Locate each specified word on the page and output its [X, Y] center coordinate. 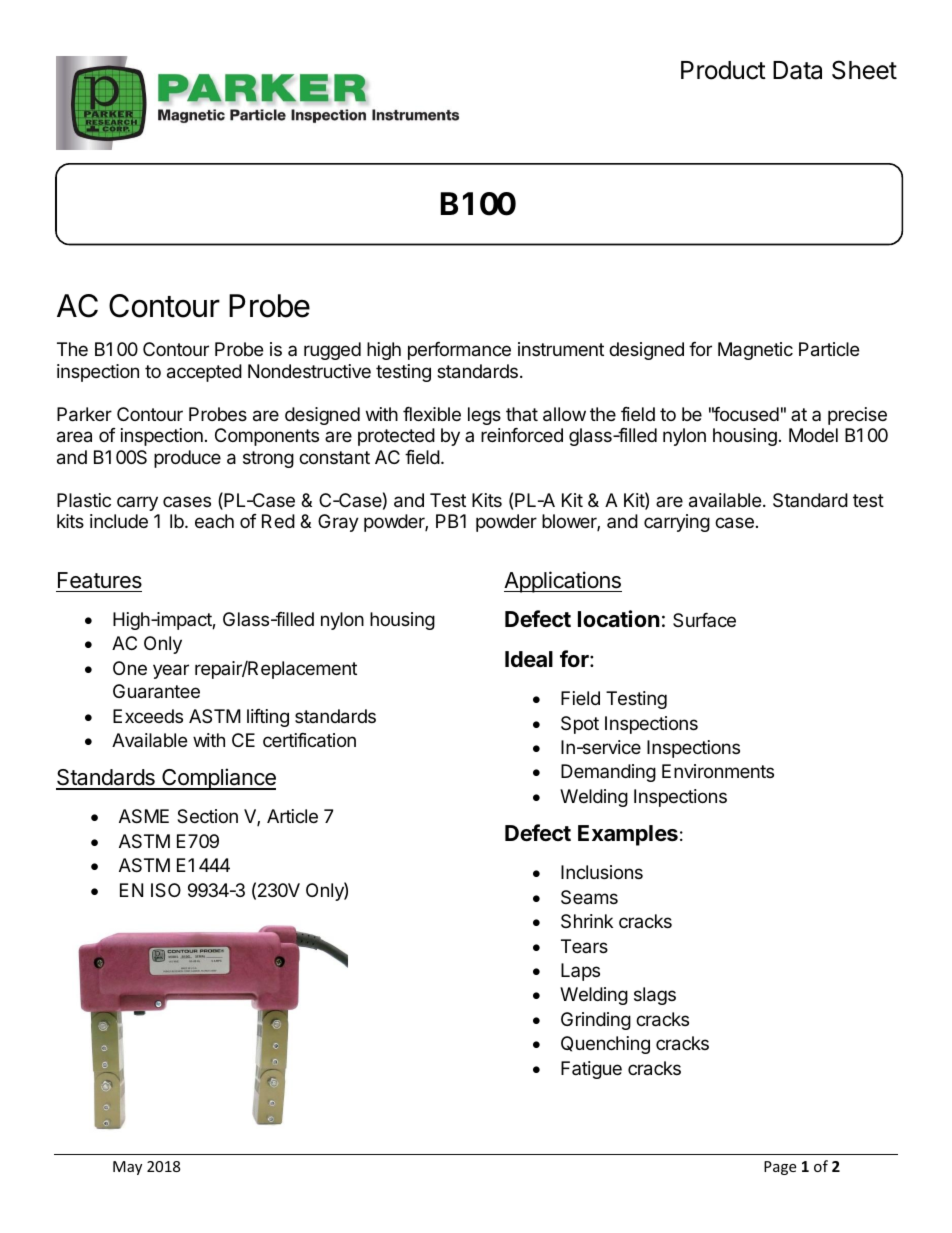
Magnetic [755, 351]
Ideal [529, 659]
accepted [204, 373]
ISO [166, 890]
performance [459, 351]
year [171, 671]
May [127, 1168]
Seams [589, 897]
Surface [704, 620]
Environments [718, 771]
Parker [84, 414]
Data [797, 70]
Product [723, 70]
